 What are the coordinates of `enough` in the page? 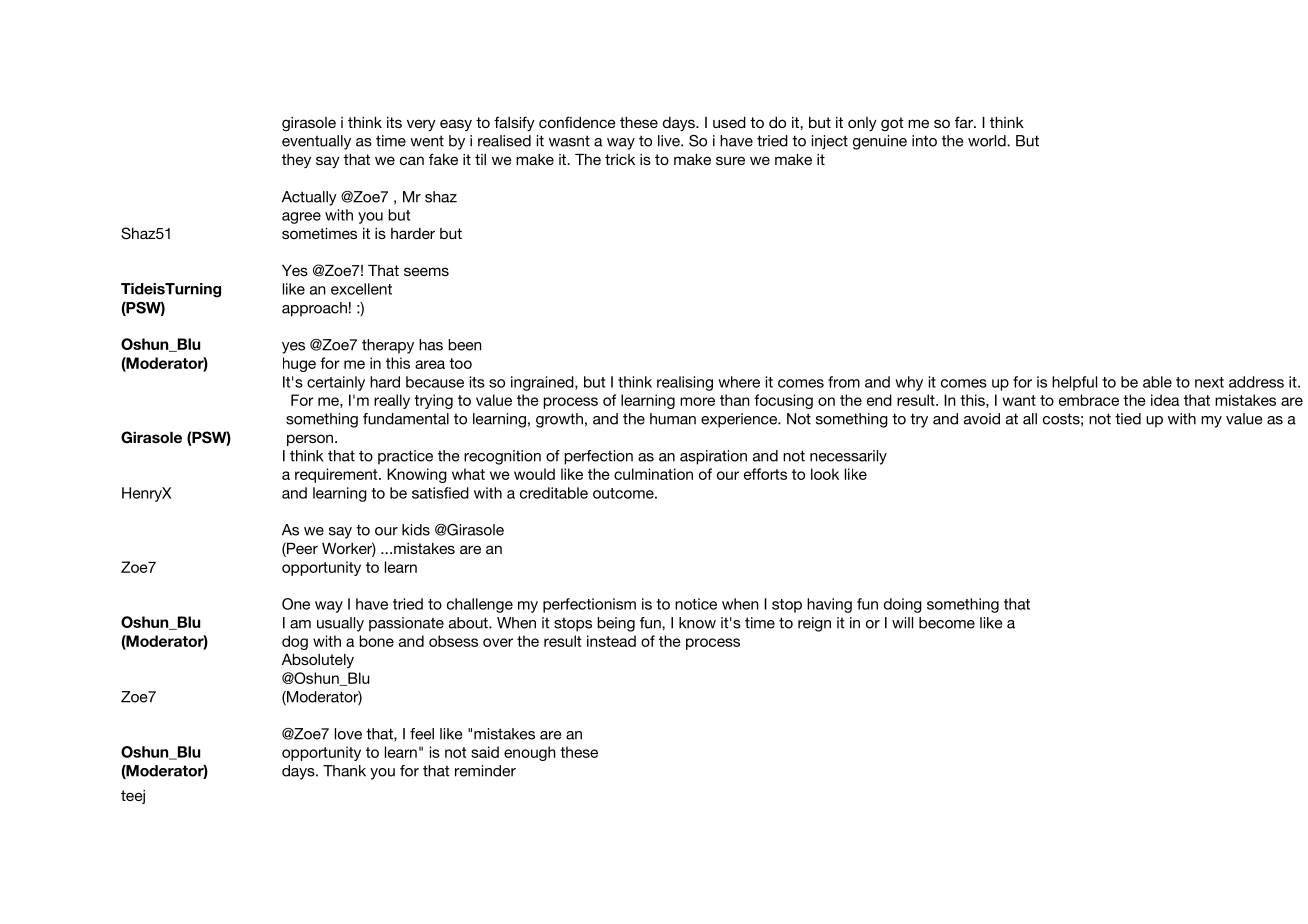 It's located at (530, 753).
